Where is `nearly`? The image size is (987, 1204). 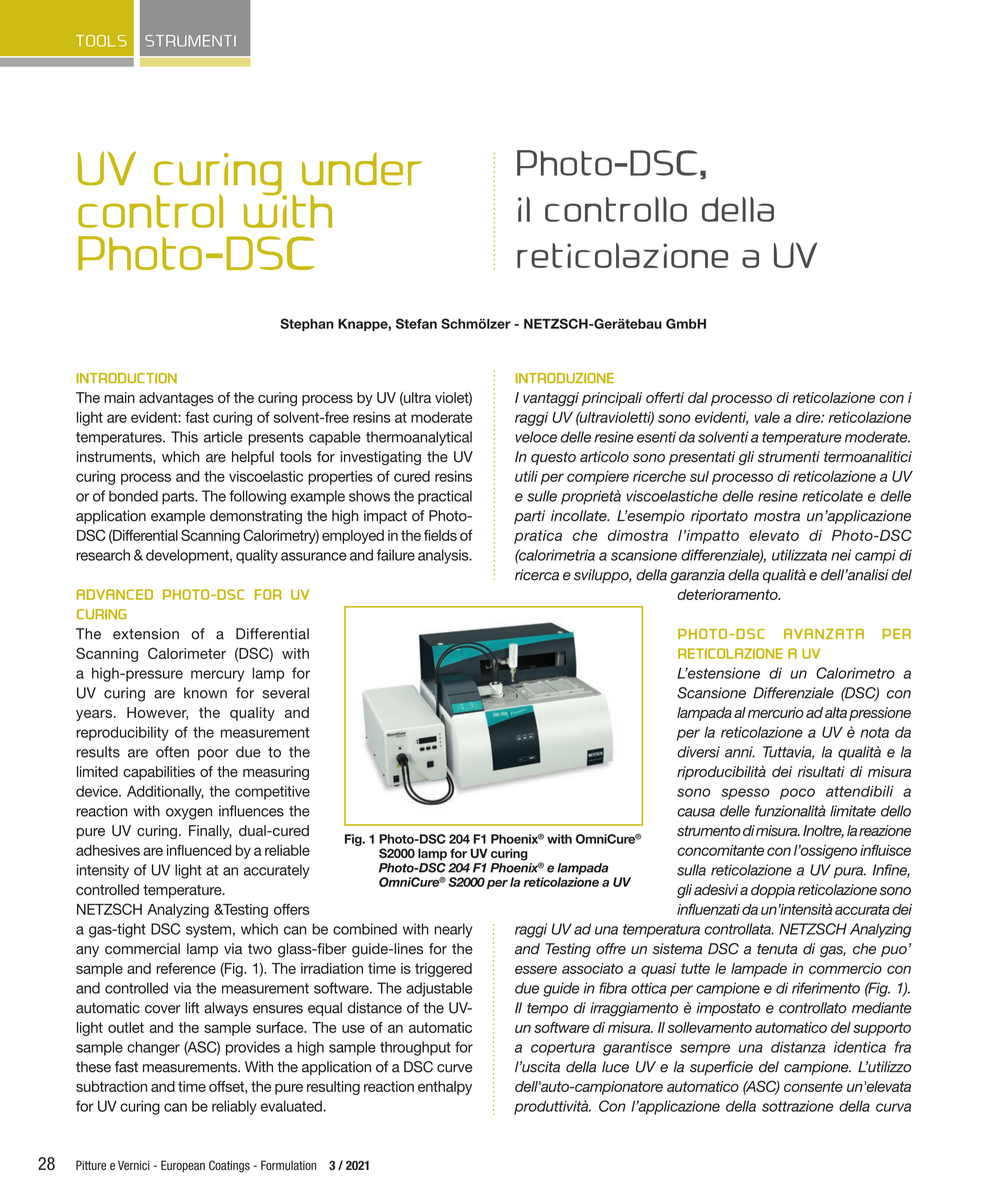 nearly is located at coordinates (453, 930).
